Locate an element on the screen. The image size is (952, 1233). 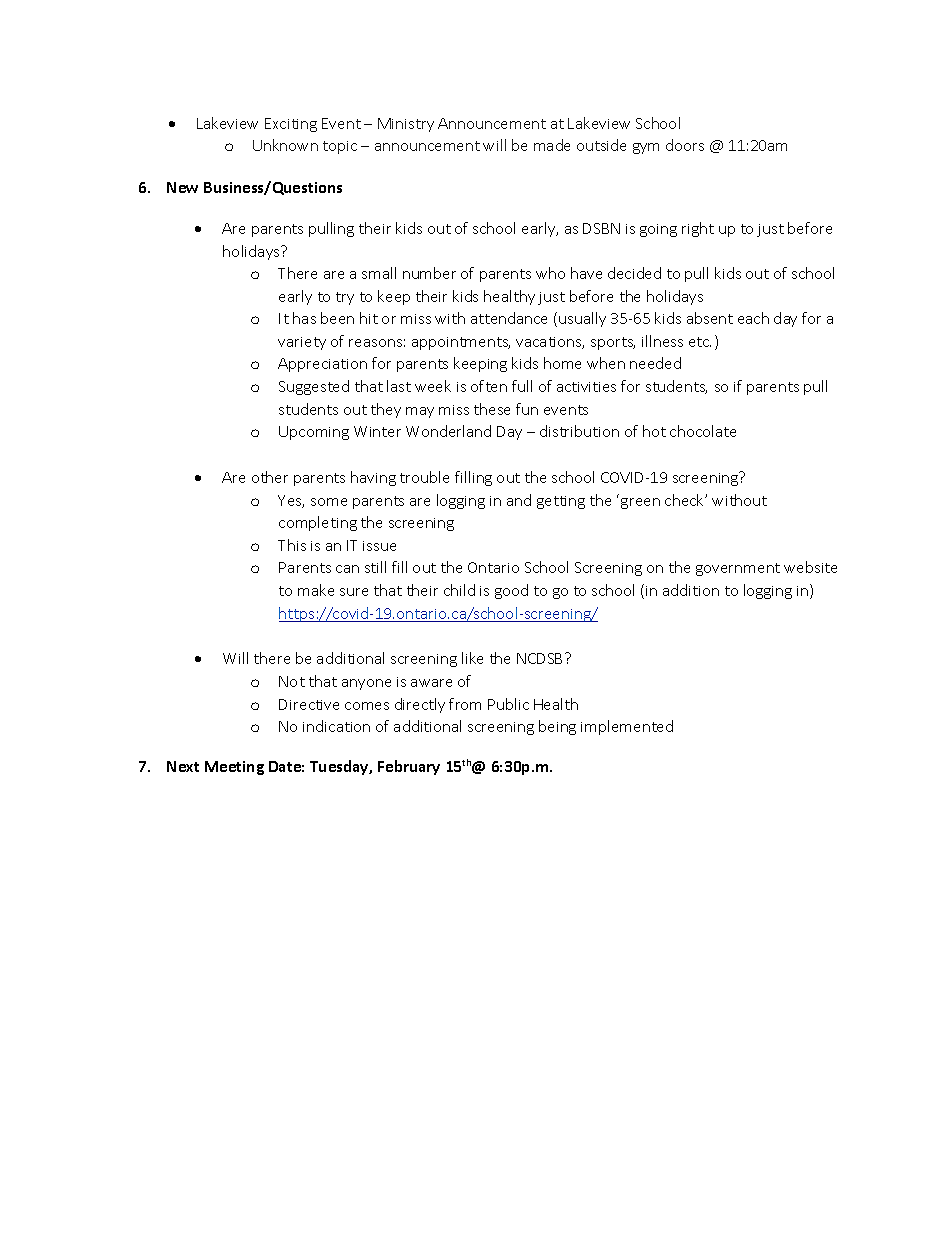
being is located at coordinates (557, 727).
